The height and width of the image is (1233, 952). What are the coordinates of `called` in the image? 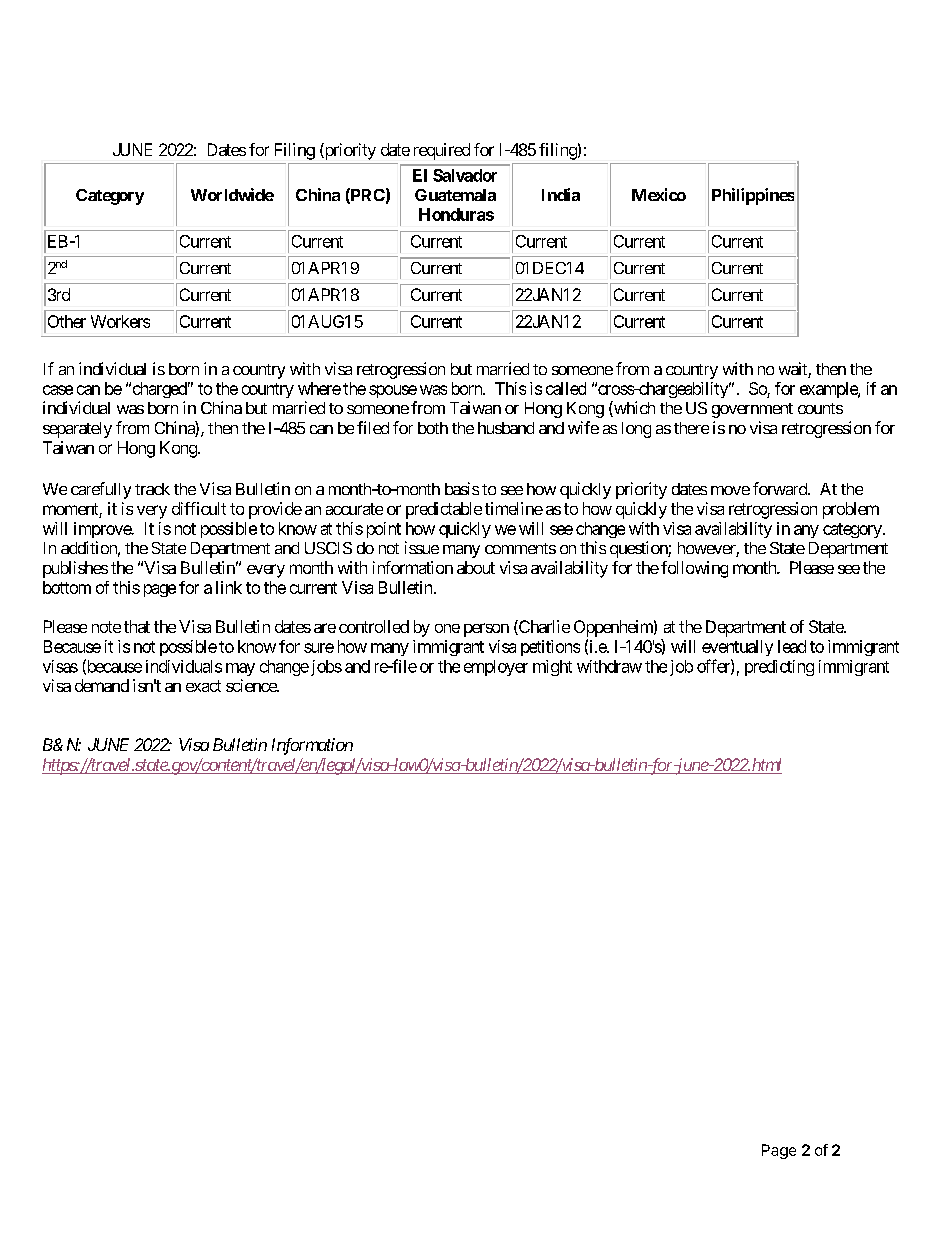 It's located at (566, 388).
